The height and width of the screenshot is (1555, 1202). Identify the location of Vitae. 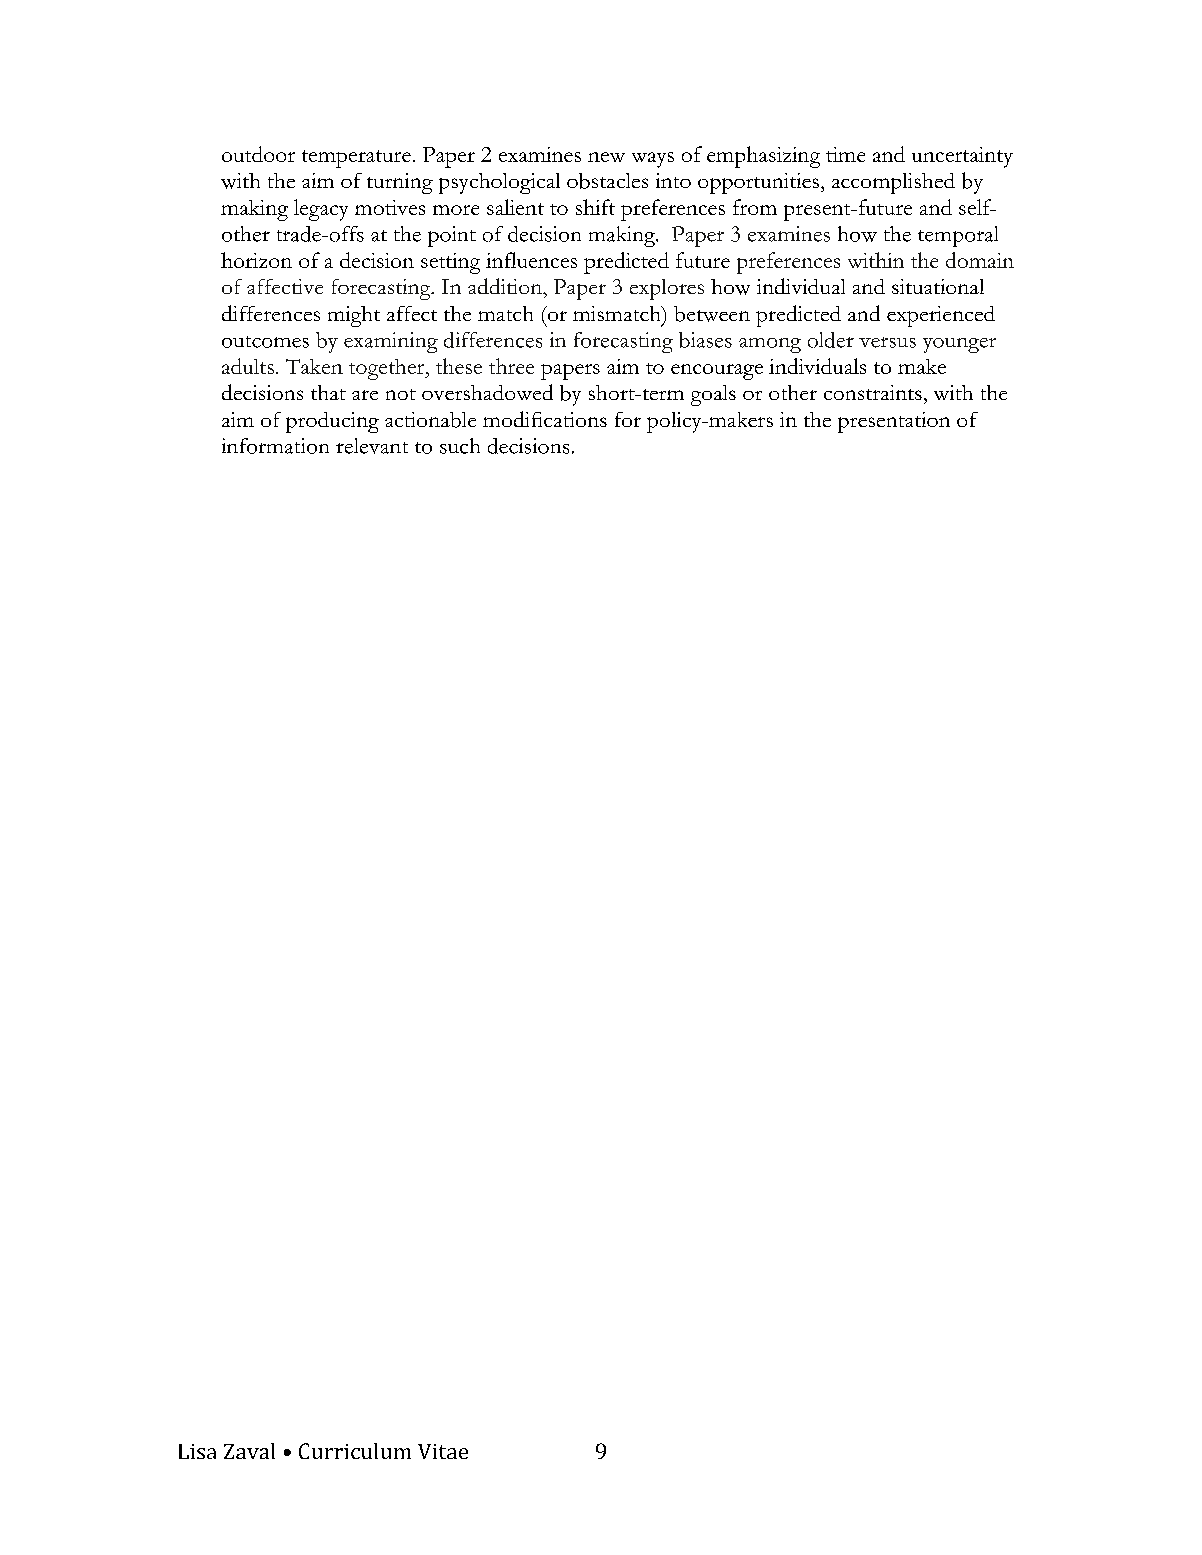
(443, 1451).
